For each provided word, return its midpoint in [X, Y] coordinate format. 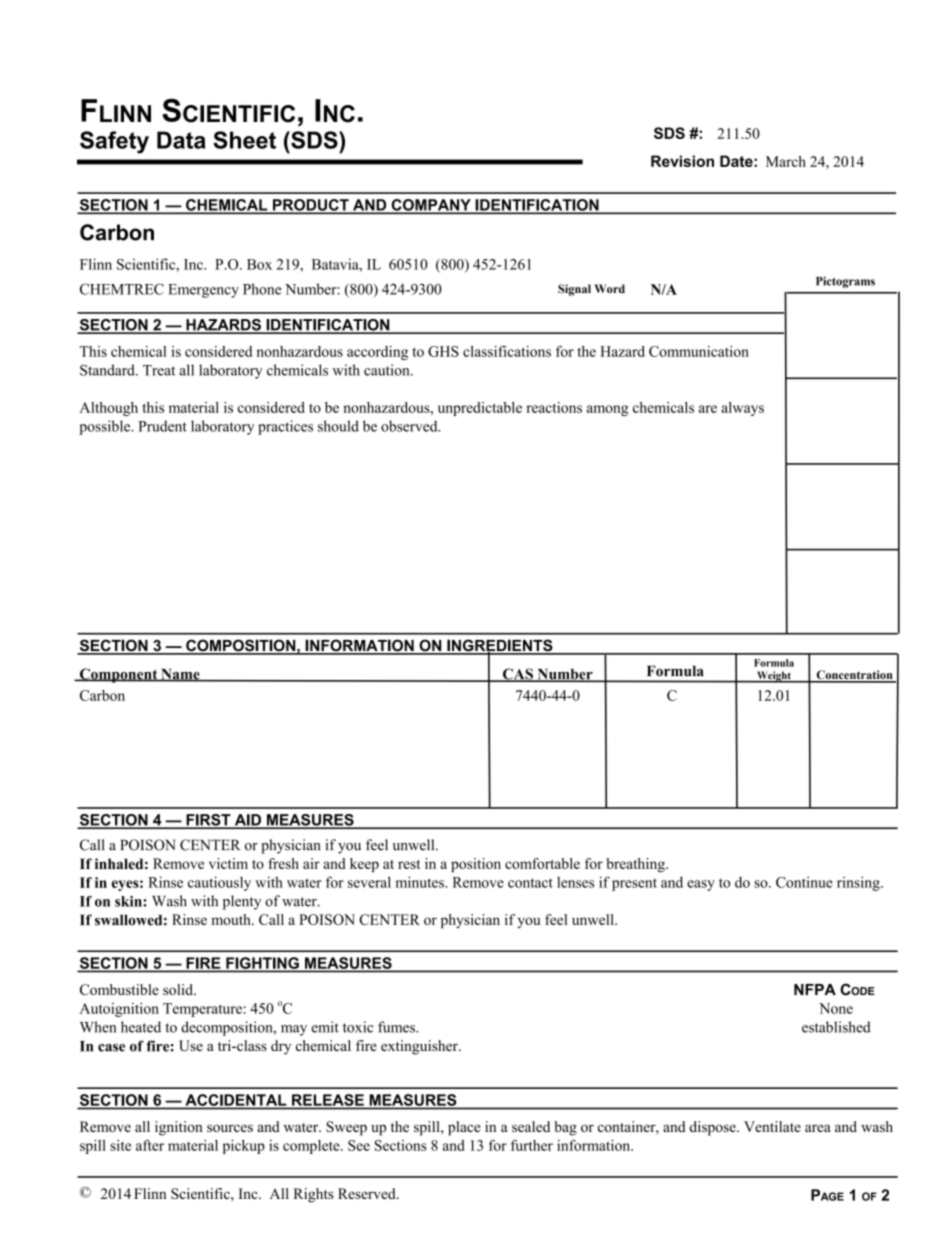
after [150, 1145]
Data [181, 140]
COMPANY [431, 206]
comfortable [542, 863]
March [786, 161]
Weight [774, 677]
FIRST [208, 821]
